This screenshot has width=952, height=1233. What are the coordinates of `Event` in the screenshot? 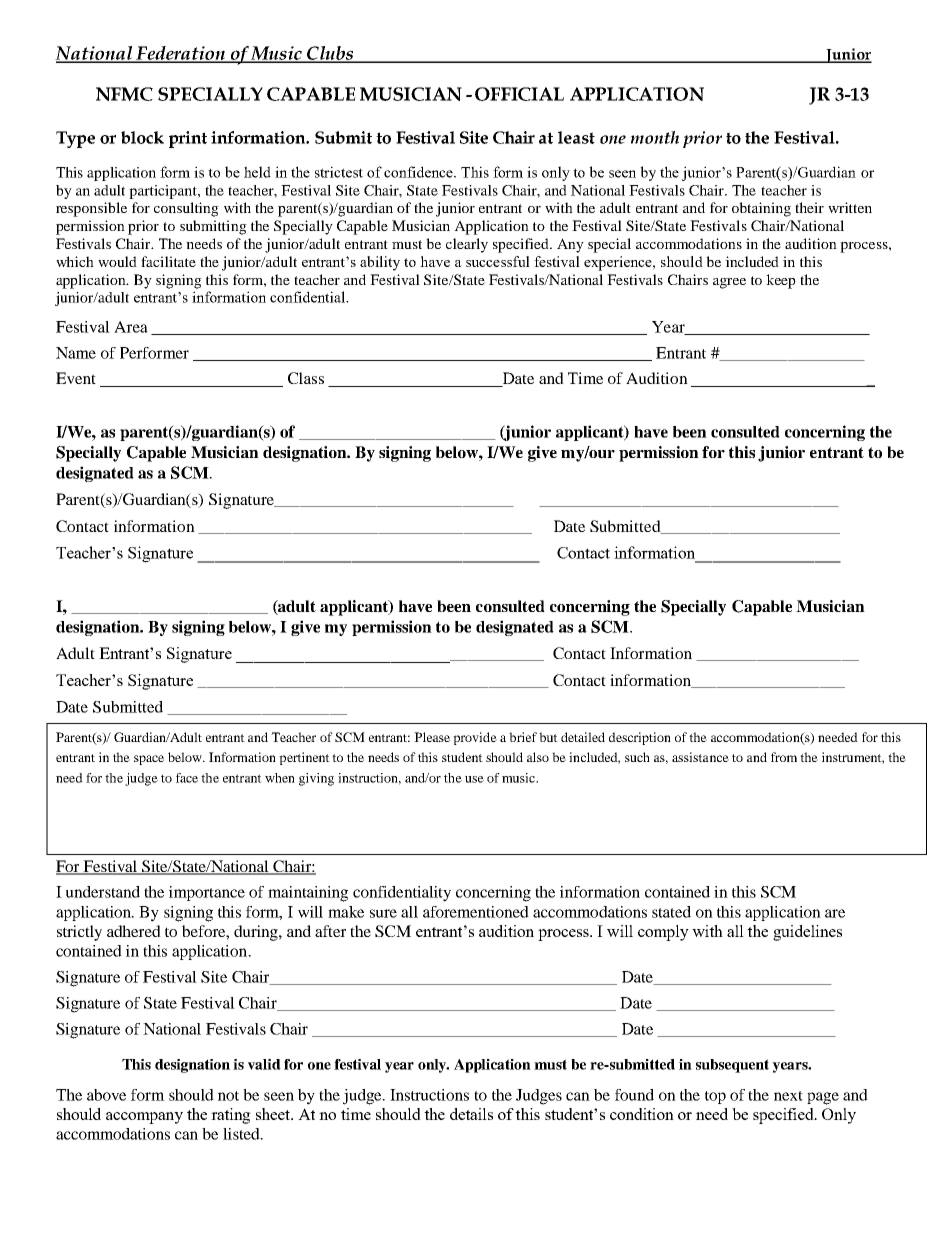 It's located at (76, 378).
